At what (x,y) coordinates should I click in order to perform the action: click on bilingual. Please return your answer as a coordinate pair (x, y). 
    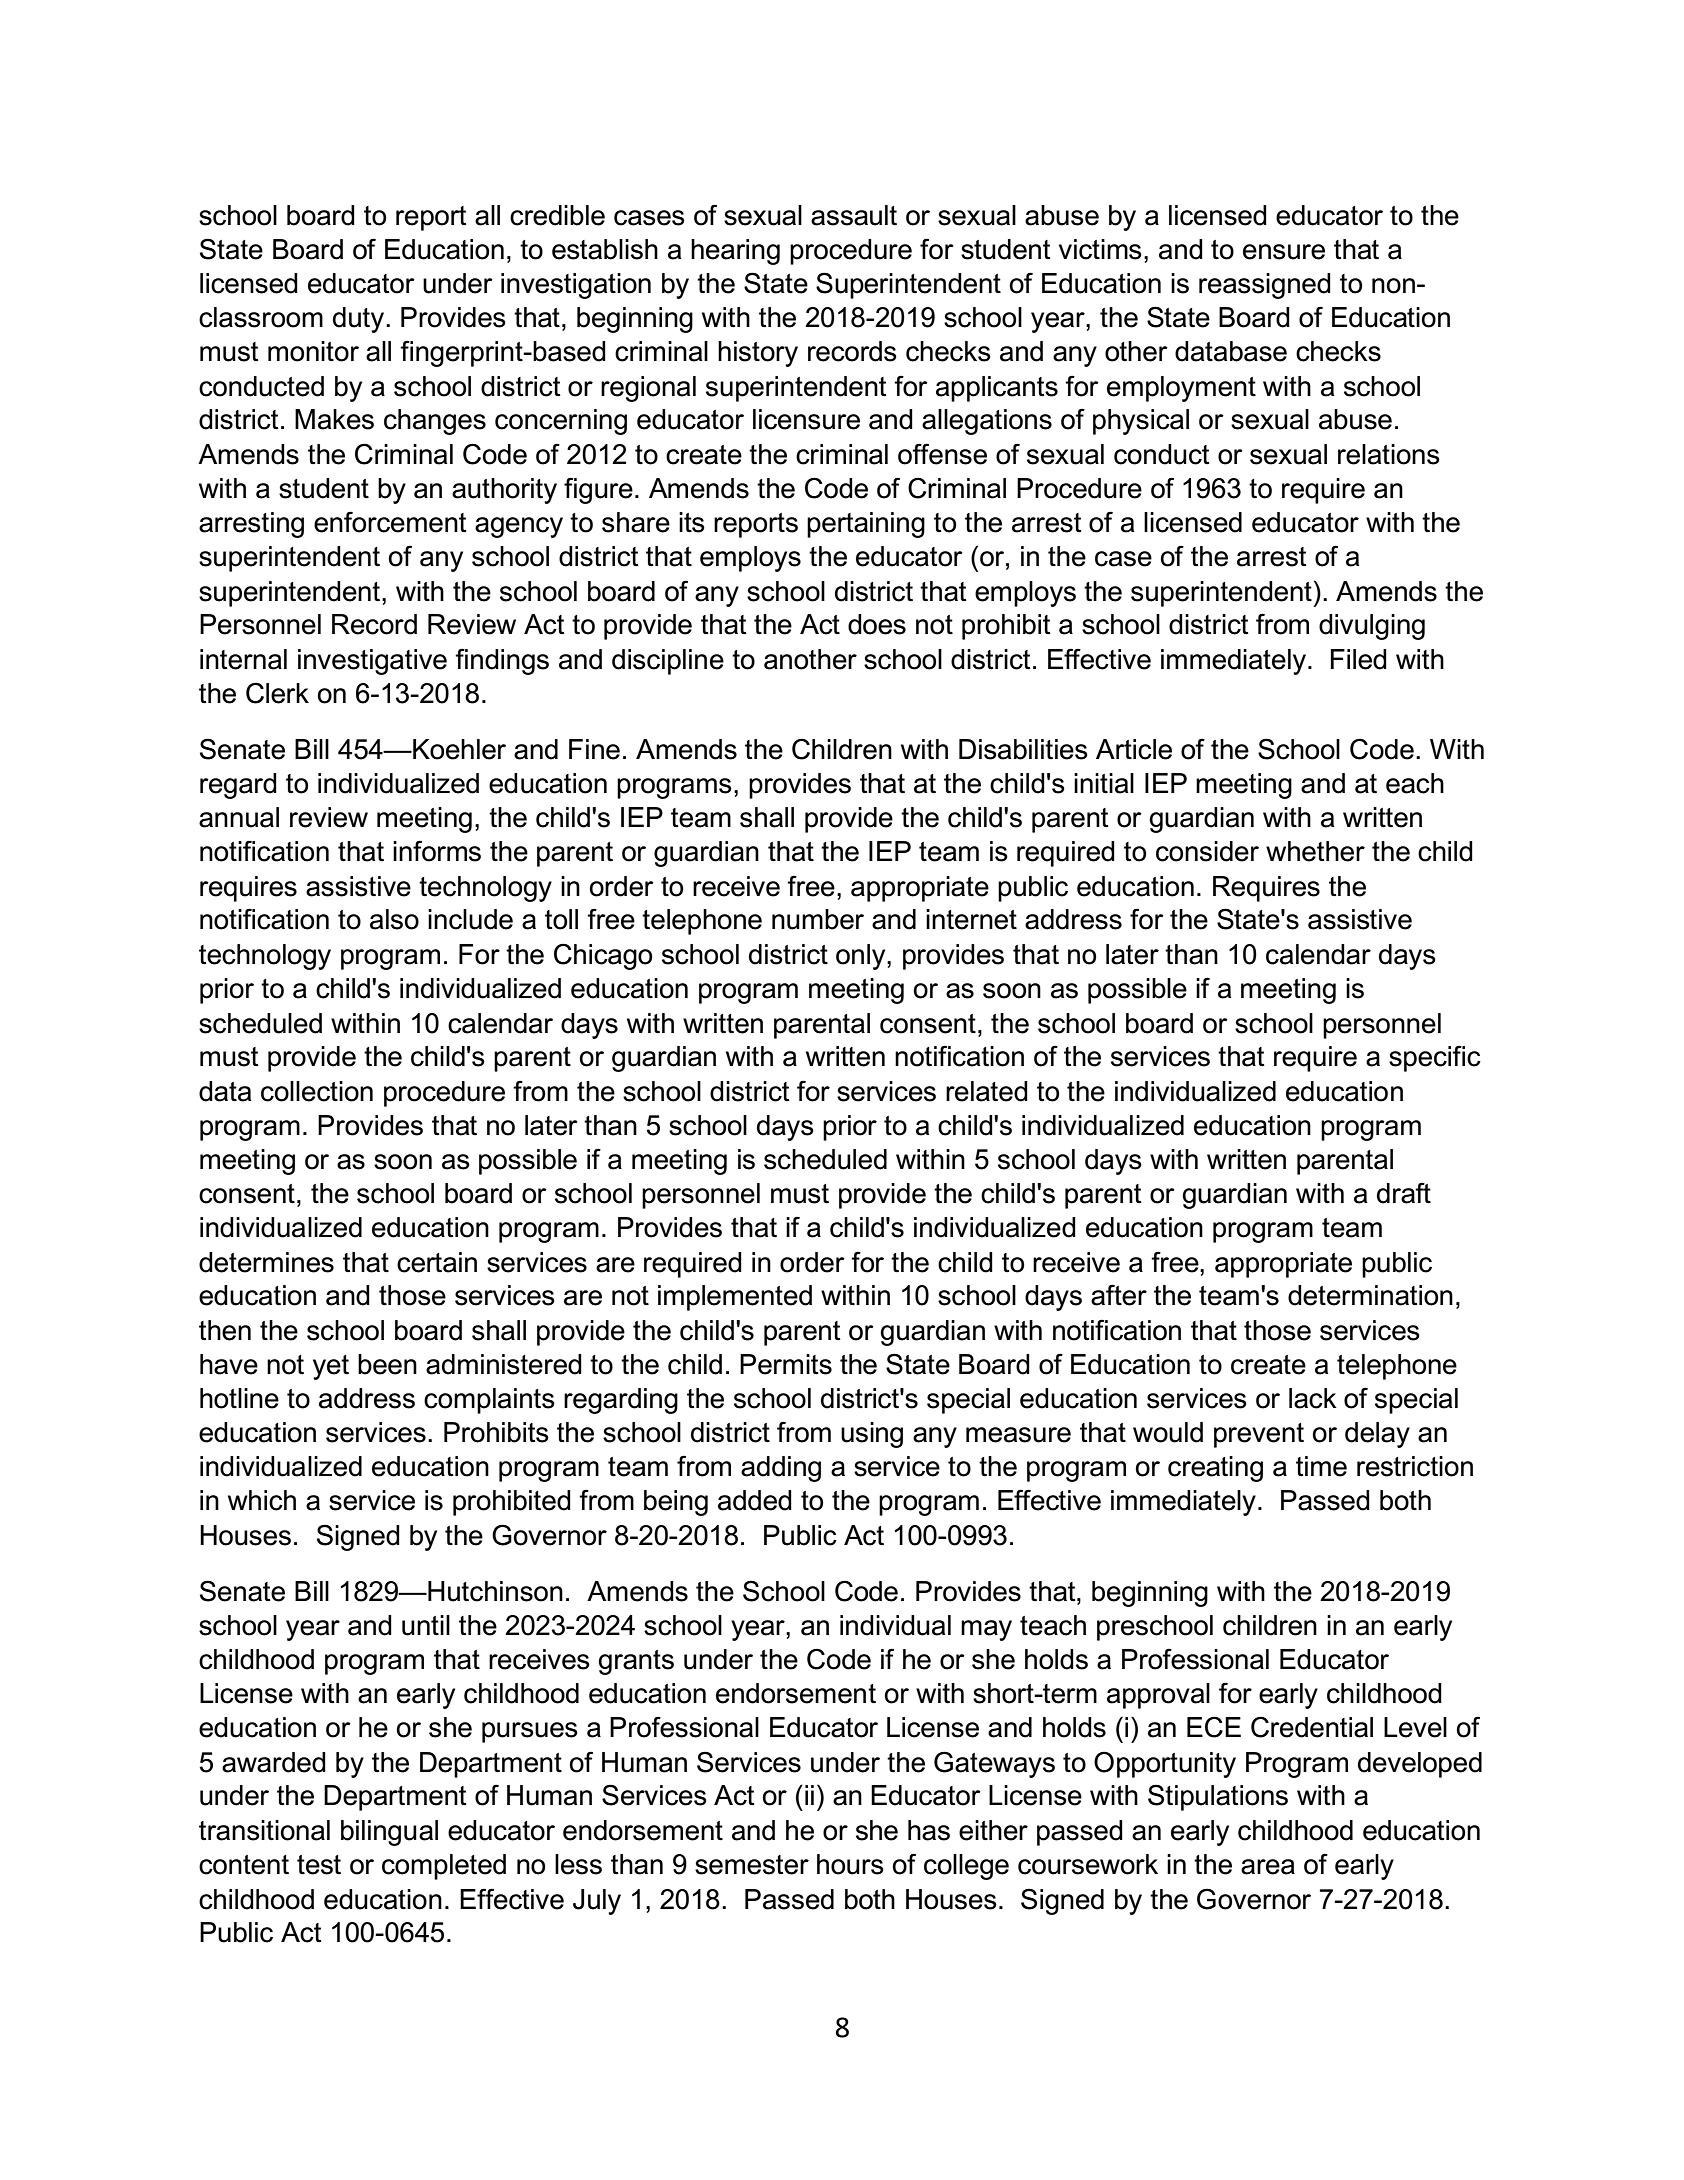
    Looking at the image, I should click on (389, 1833).
